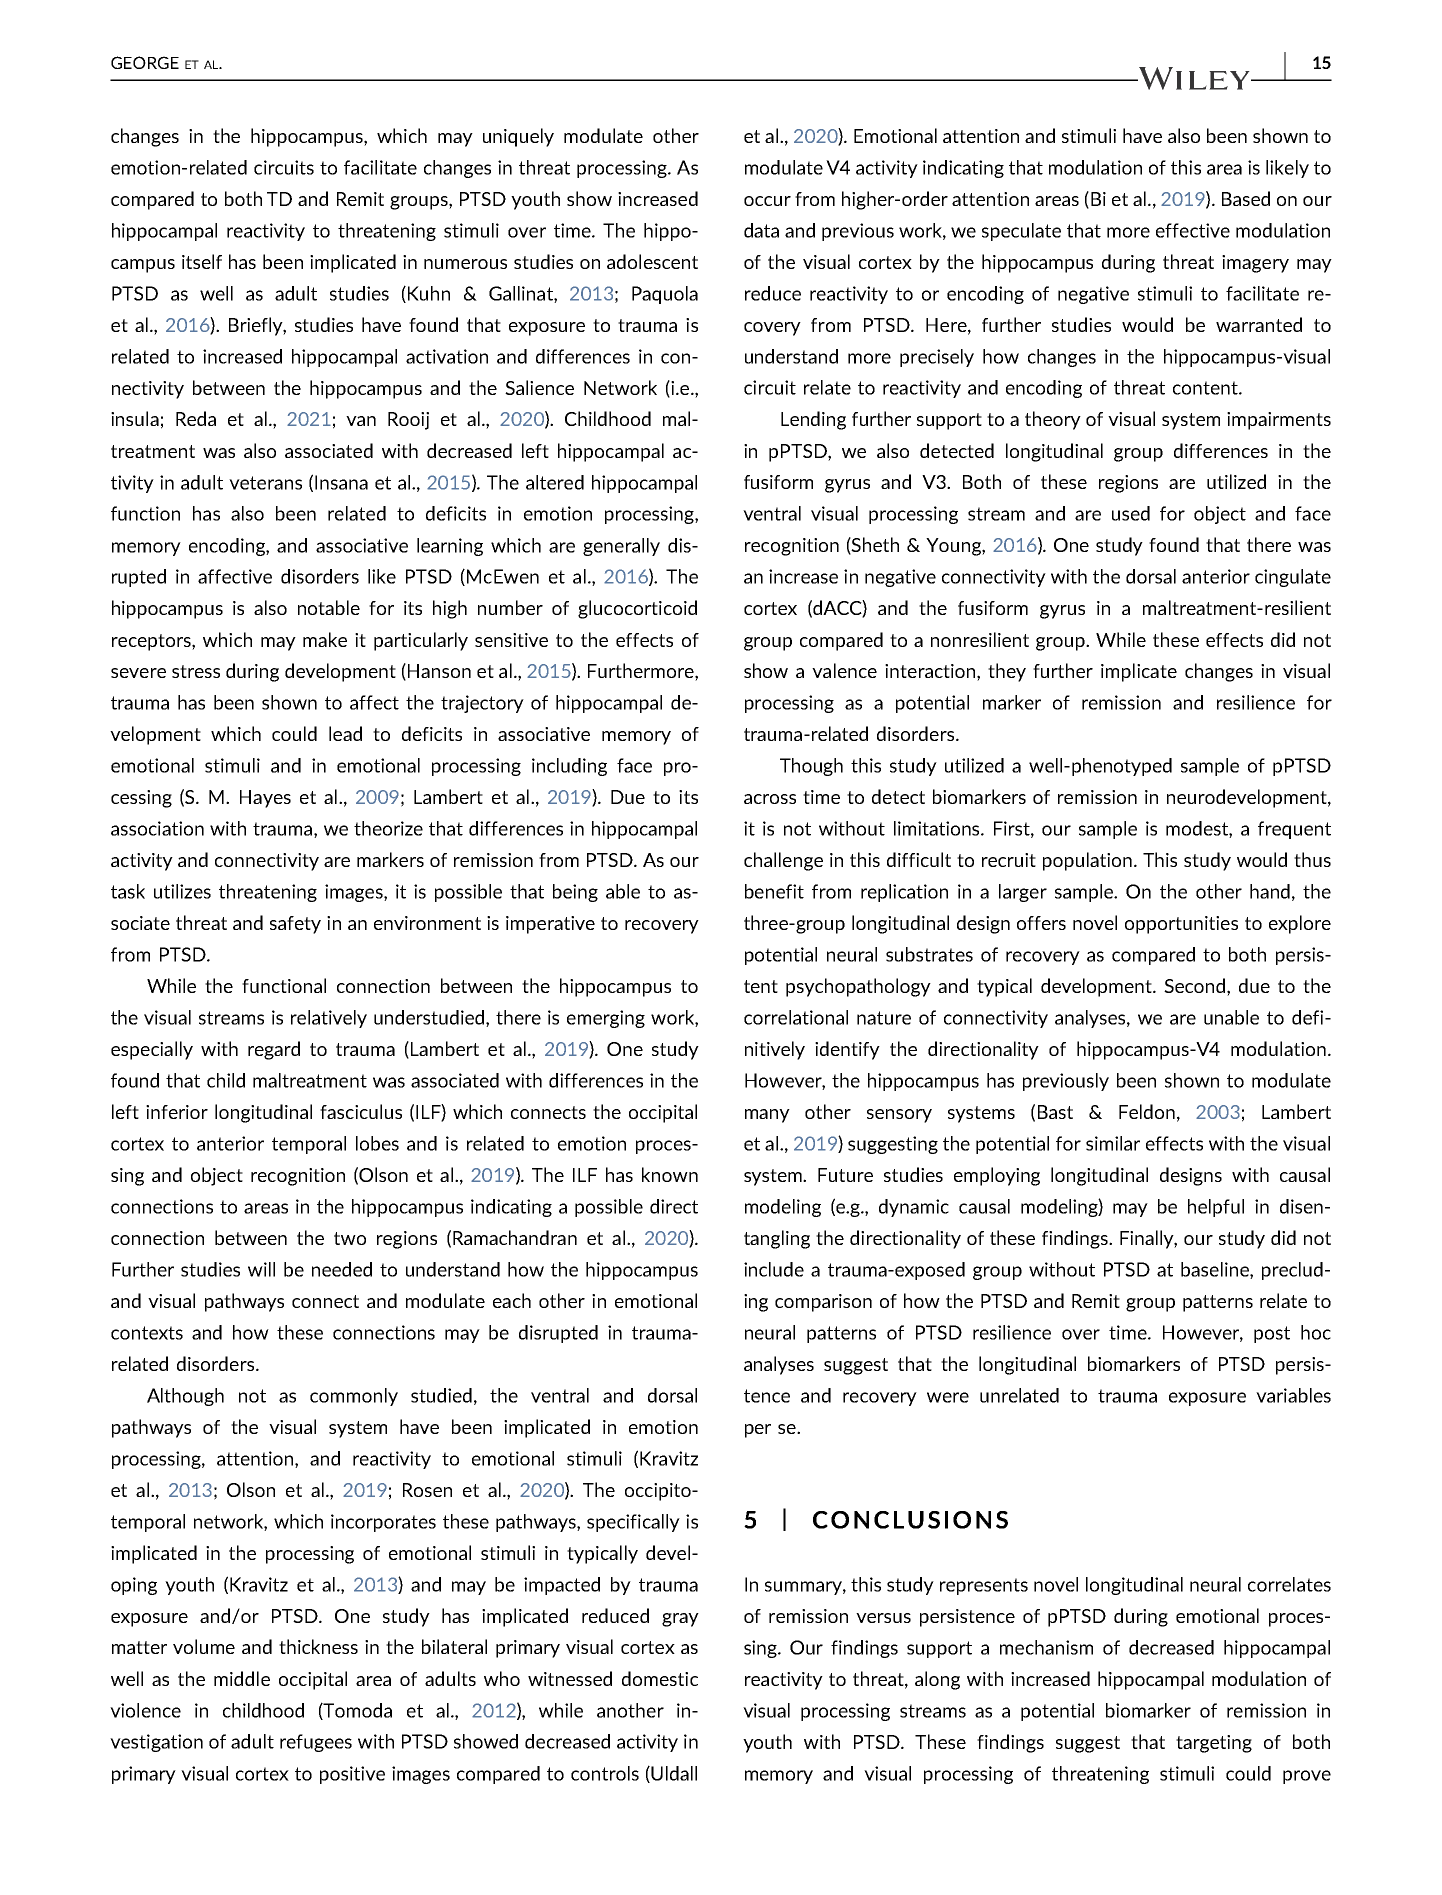 This image has height=1895, width=1442. What do you see at coordinates (261, 1269) in the image?
I see `will` at bounding box center [261, 1269].
